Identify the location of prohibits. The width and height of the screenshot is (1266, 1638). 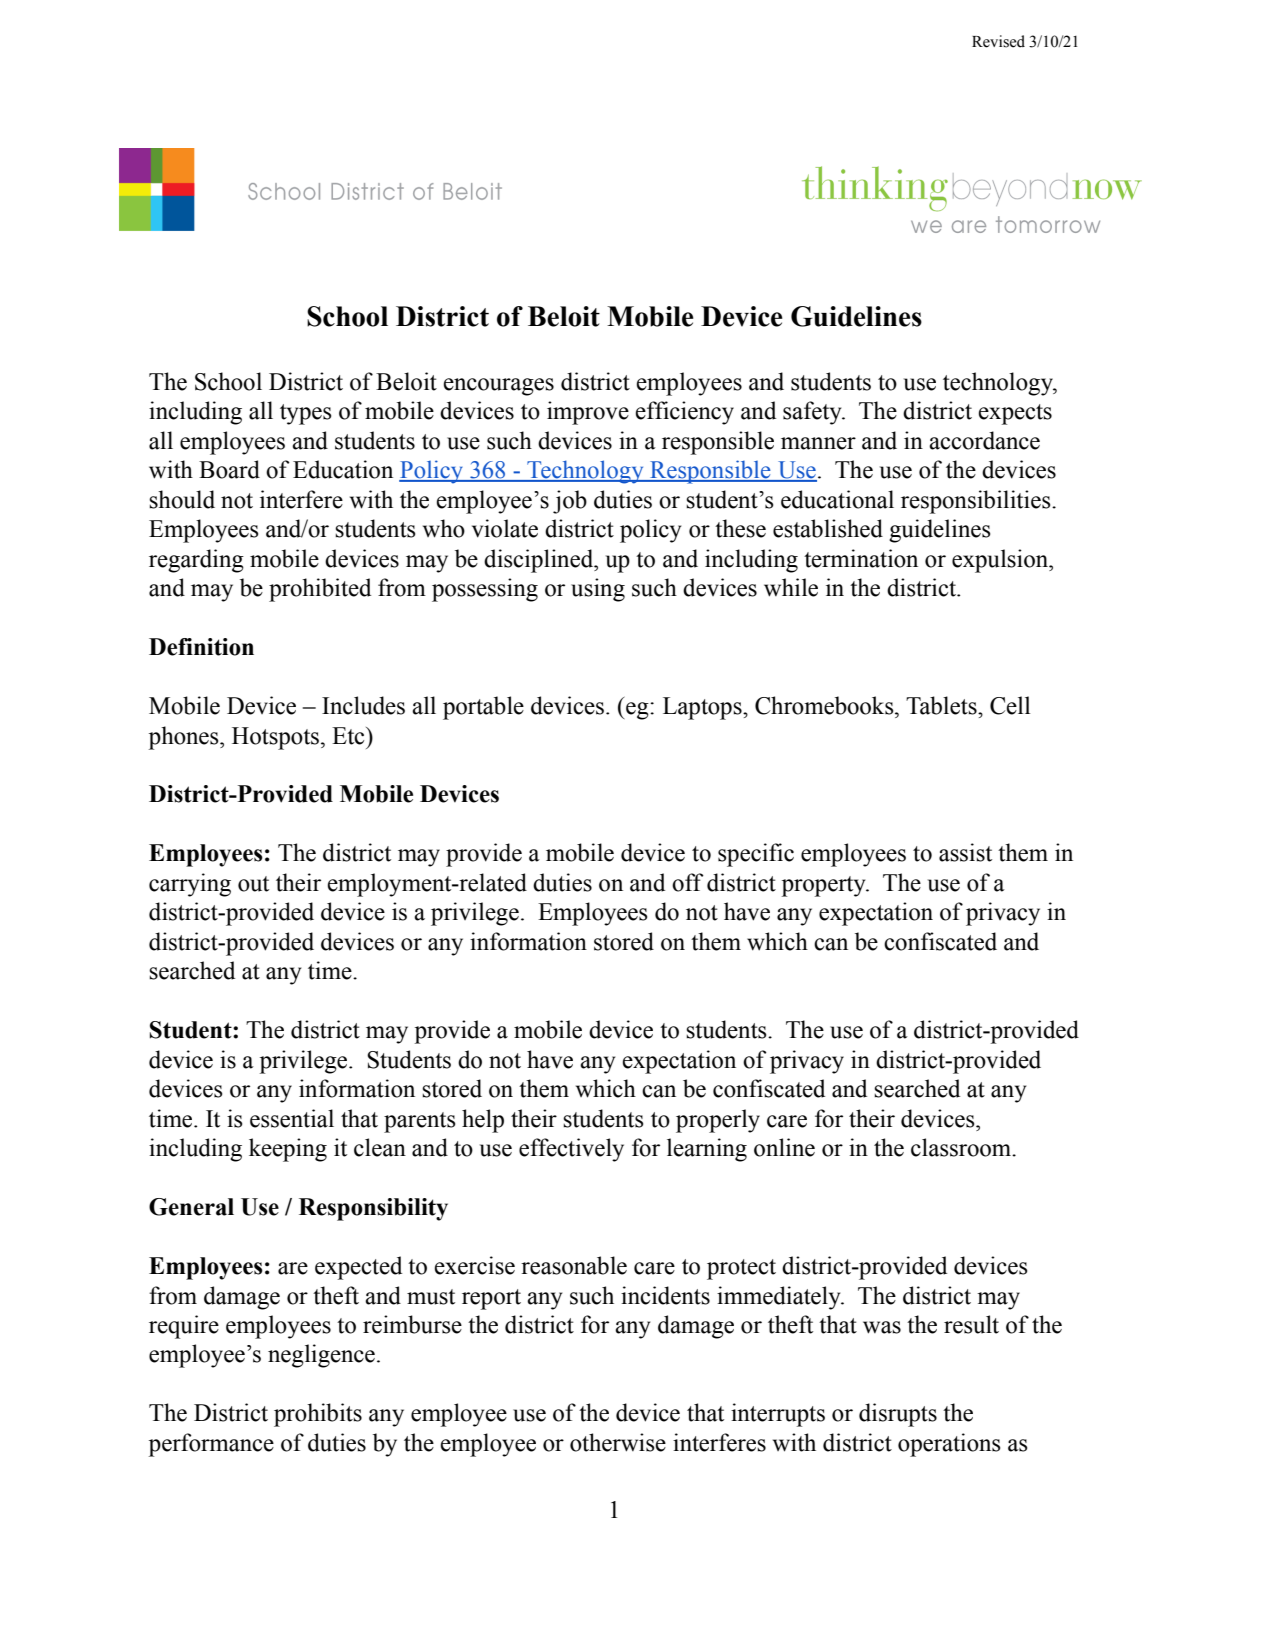
(318, 1415).
